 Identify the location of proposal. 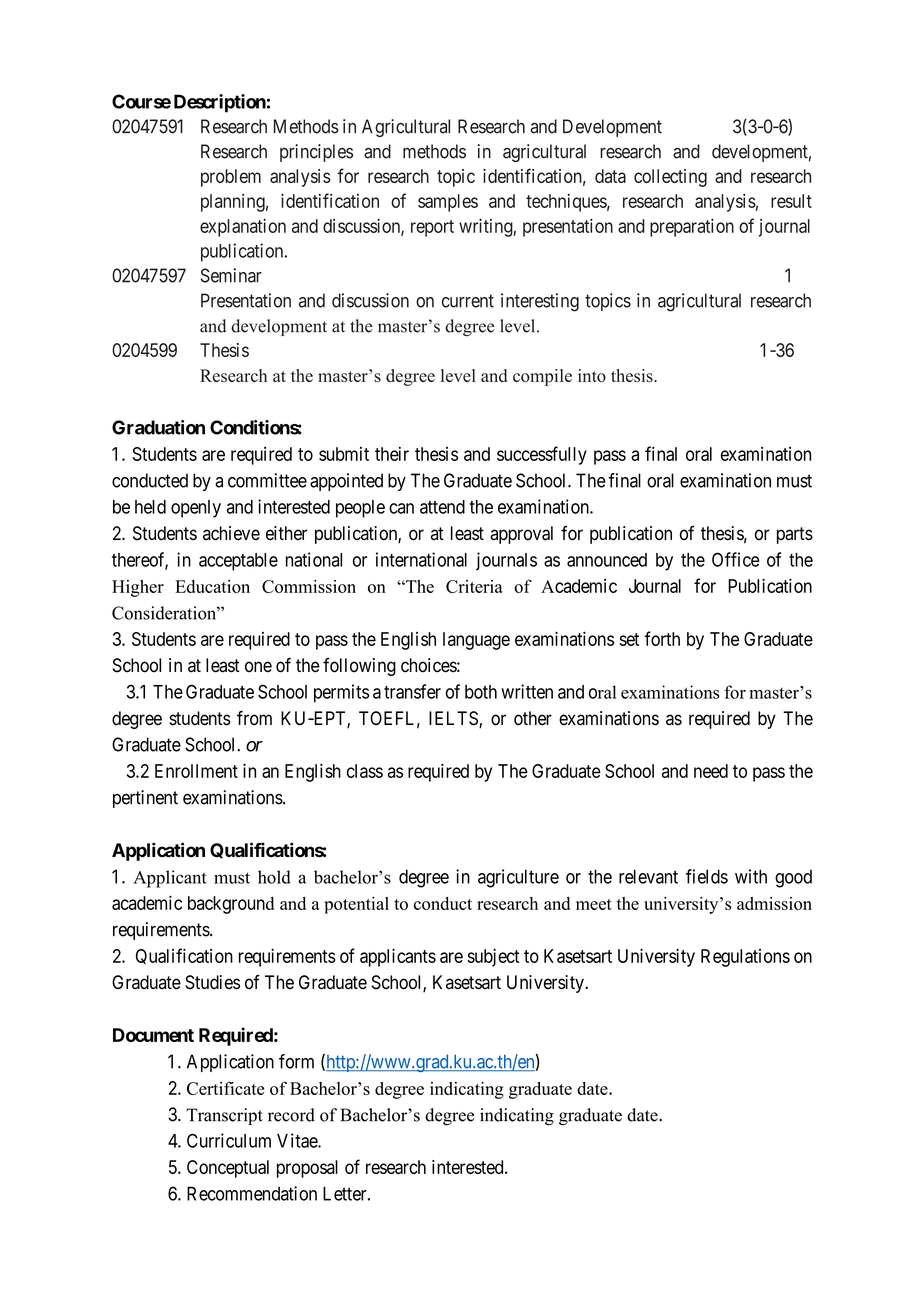
(307, 1169).
